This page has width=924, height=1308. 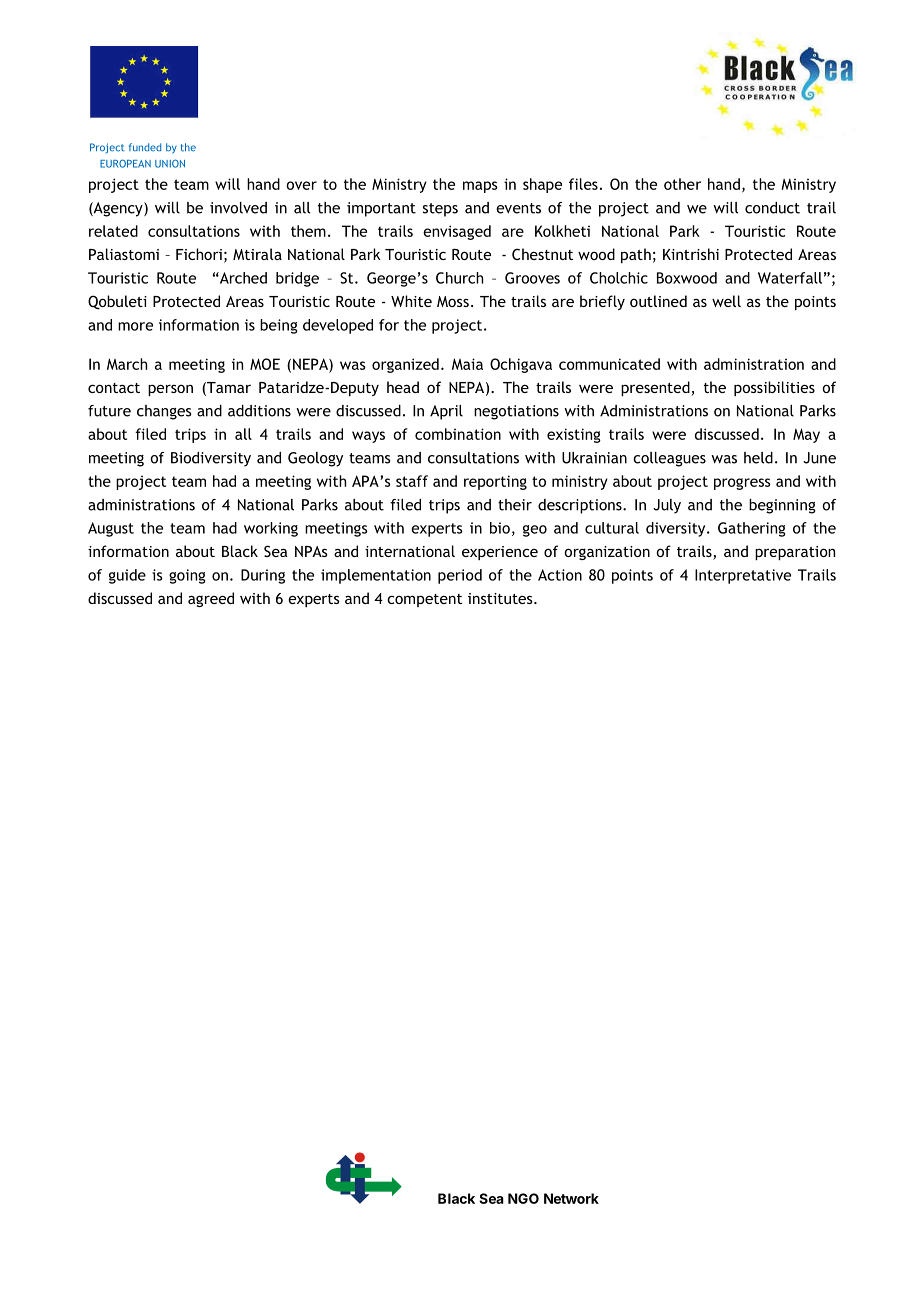 I want to click on maps, so click(x=480, y=187).
